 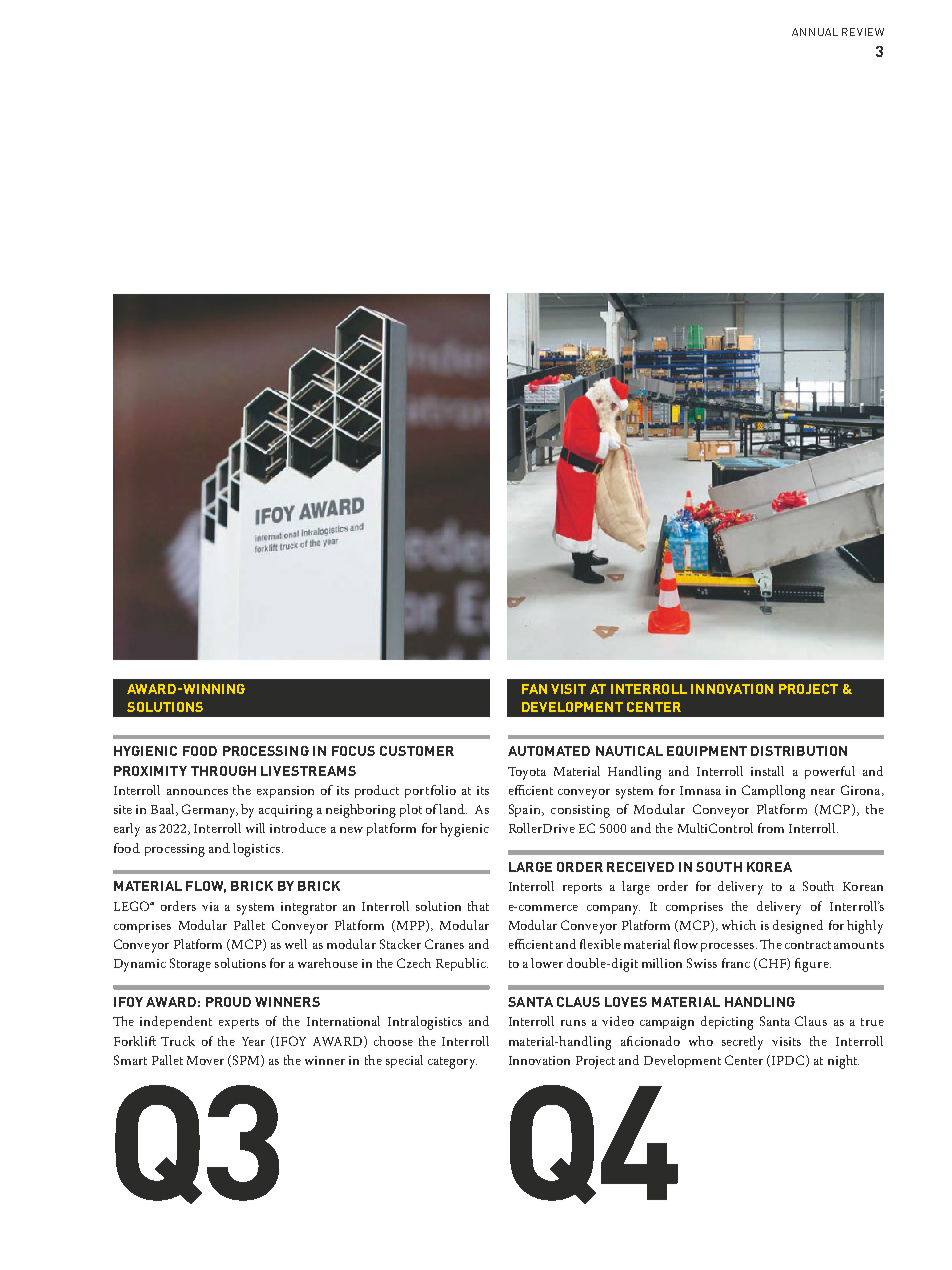 I want to click on experts, so click(x=239, y=1023).
